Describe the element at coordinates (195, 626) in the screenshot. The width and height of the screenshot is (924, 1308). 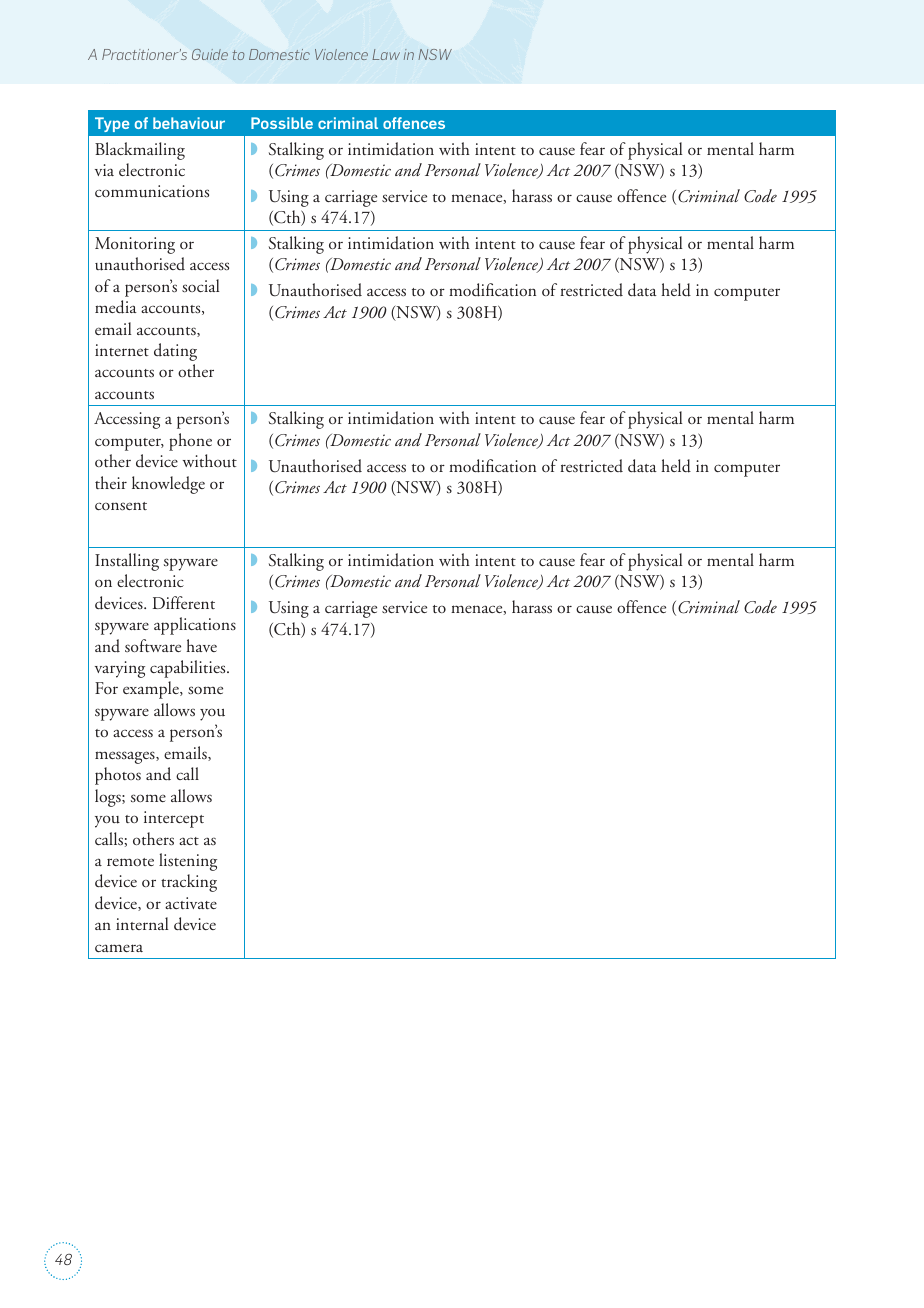
I see `applications` at that location.
